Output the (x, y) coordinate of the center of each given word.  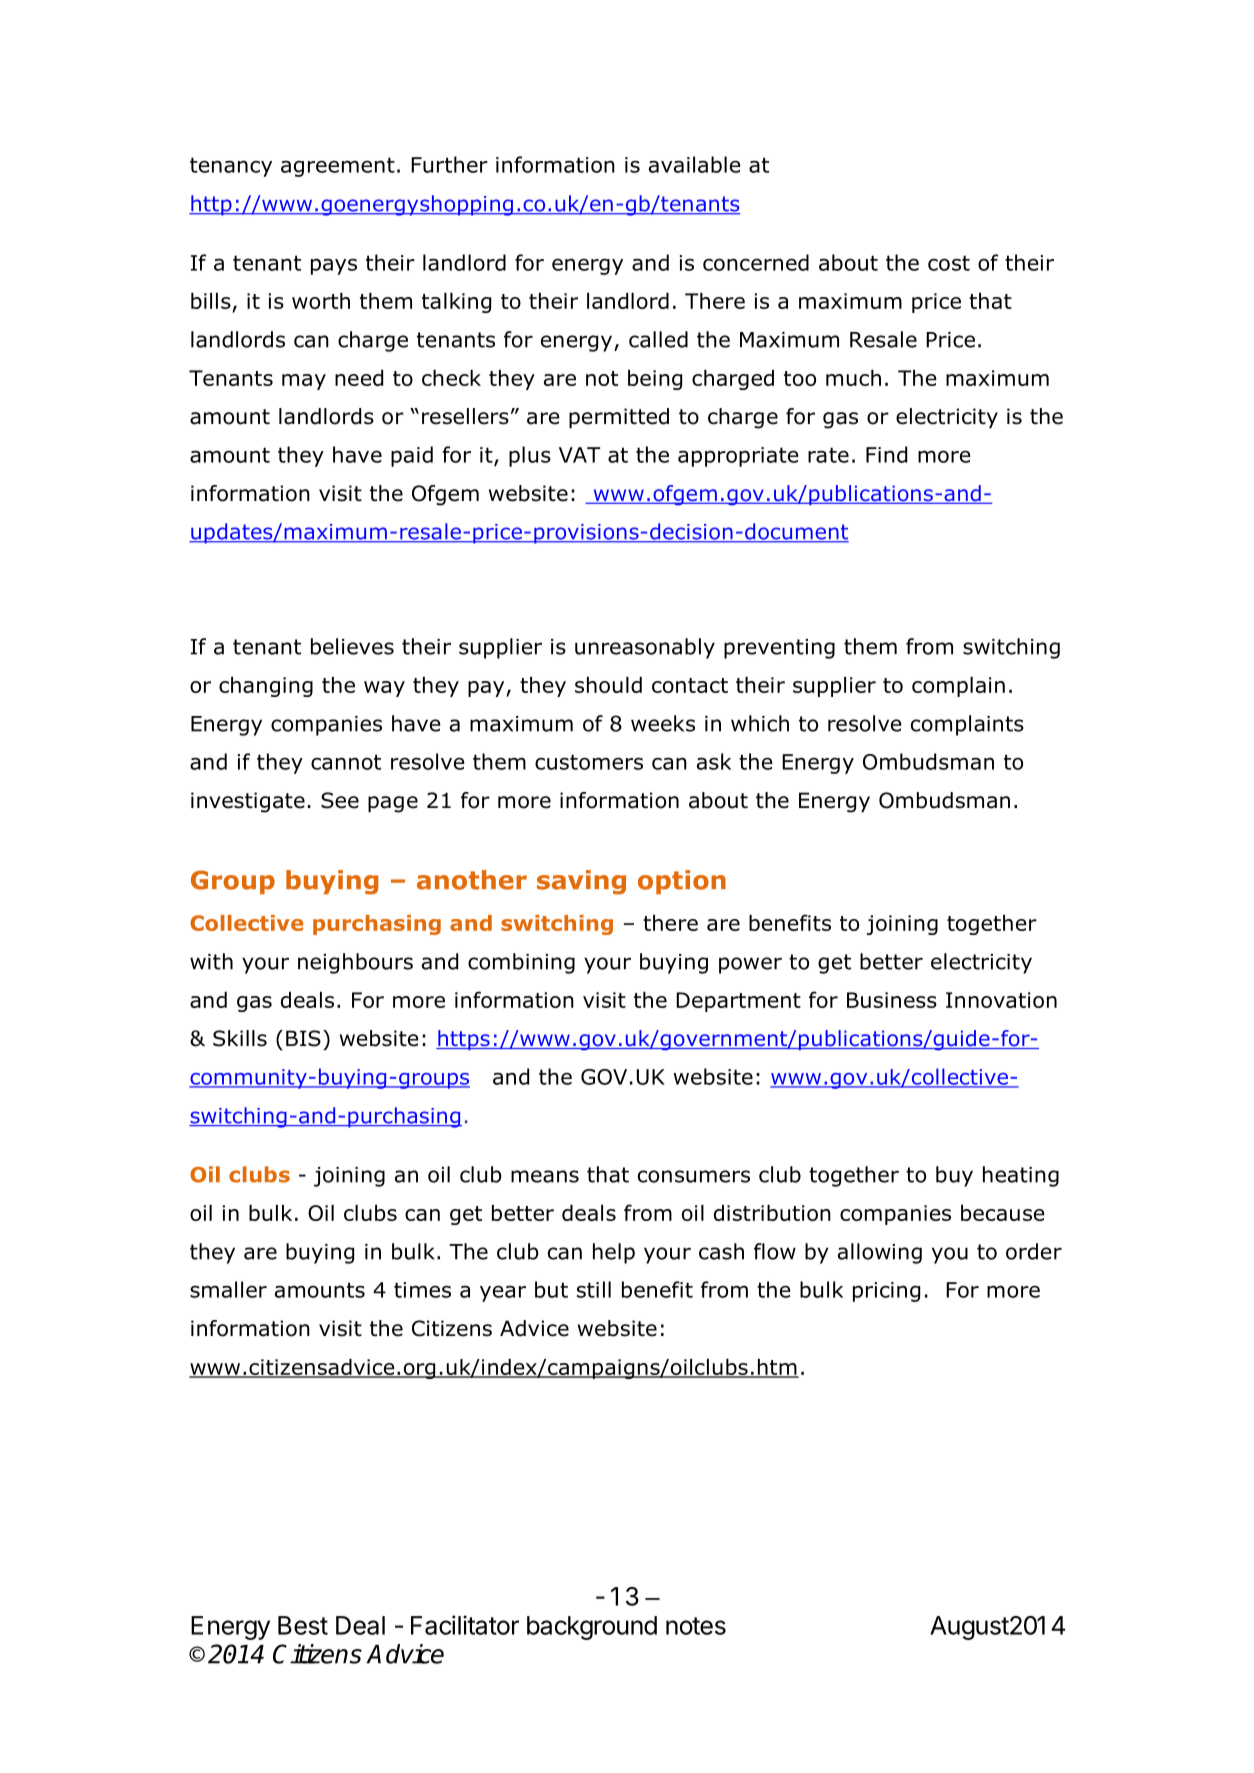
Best (303, 1625)
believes (352, 646)
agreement (338, 167)
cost (949, 263)
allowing (880, 1253)
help (614, 1253)
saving (581, 882)
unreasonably (645, 648)
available (695, 164)
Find (886, 454)
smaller (228, 1289)
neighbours (355, 963)
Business (892, 1000)
